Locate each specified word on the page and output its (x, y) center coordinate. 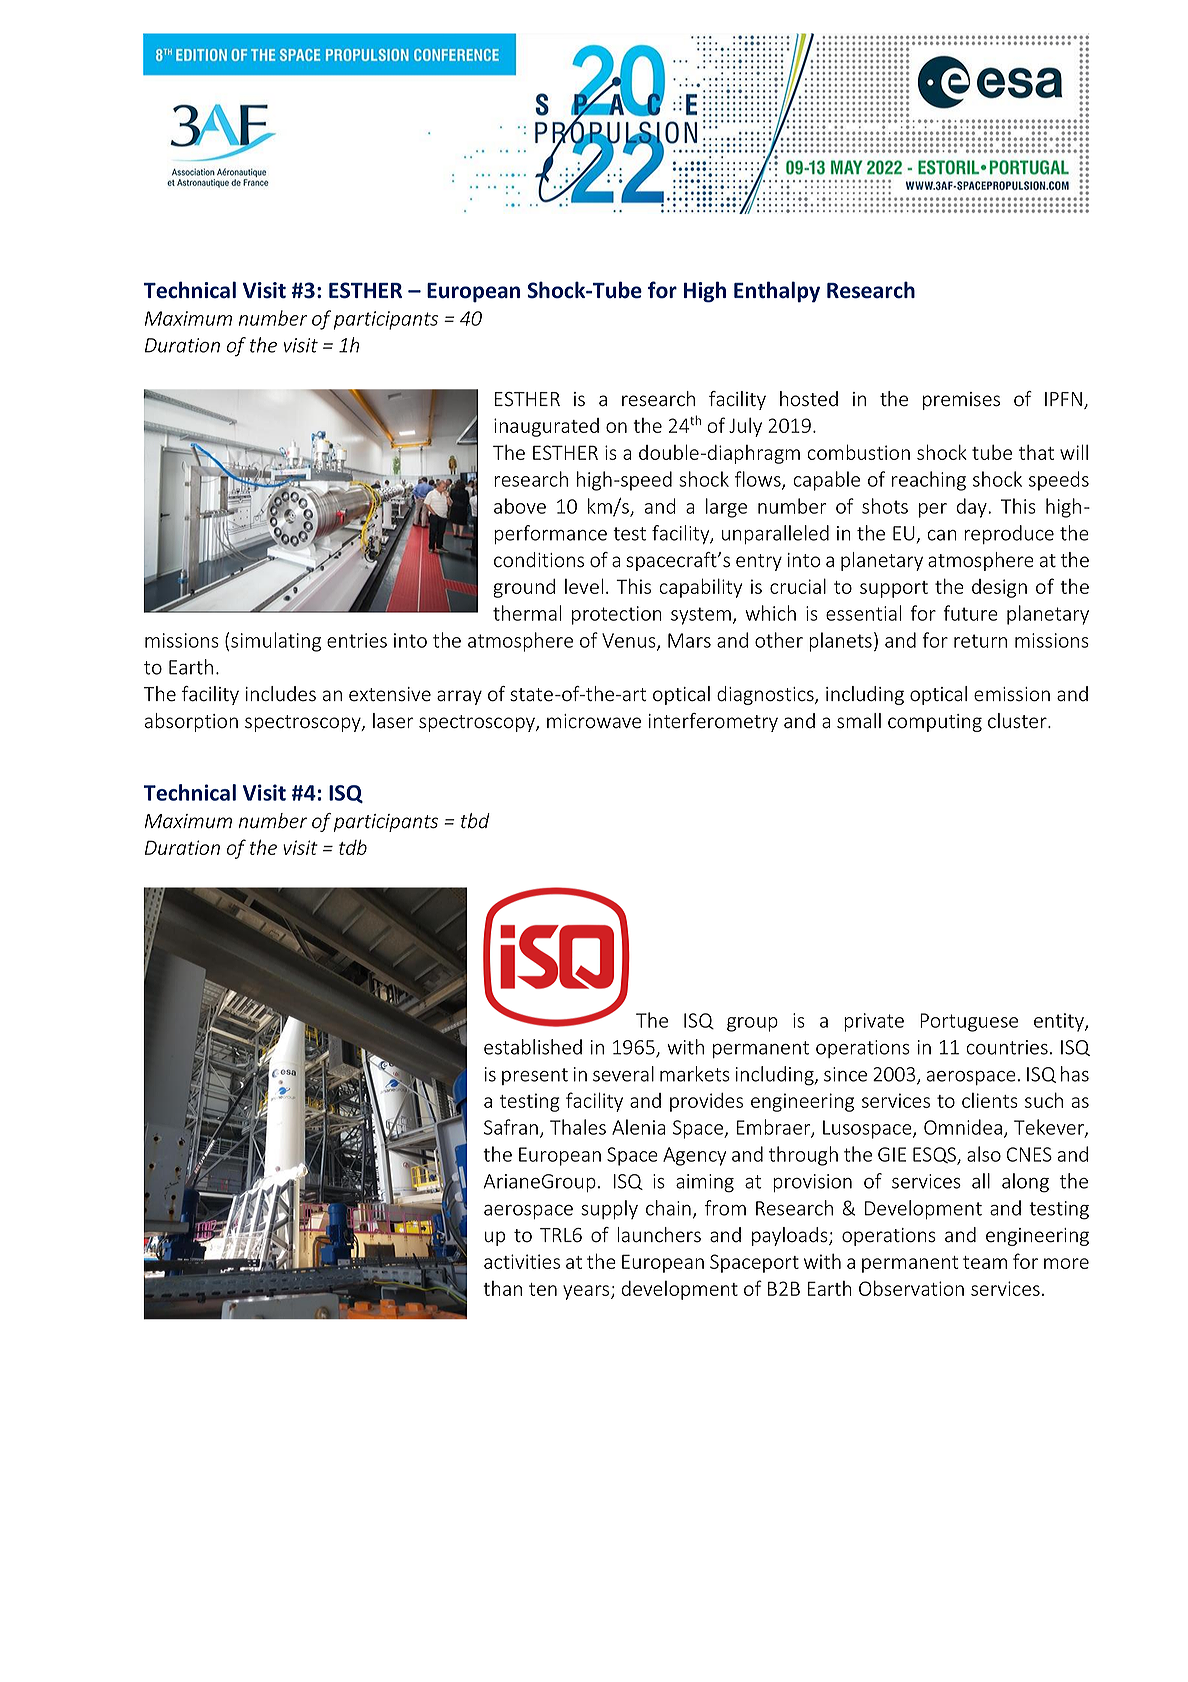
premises (961, 401)
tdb (353, 847)
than (502, 1288)
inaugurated (546, 427)
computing (935, 723)
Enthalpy (777, 292)
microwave (594, 721)
